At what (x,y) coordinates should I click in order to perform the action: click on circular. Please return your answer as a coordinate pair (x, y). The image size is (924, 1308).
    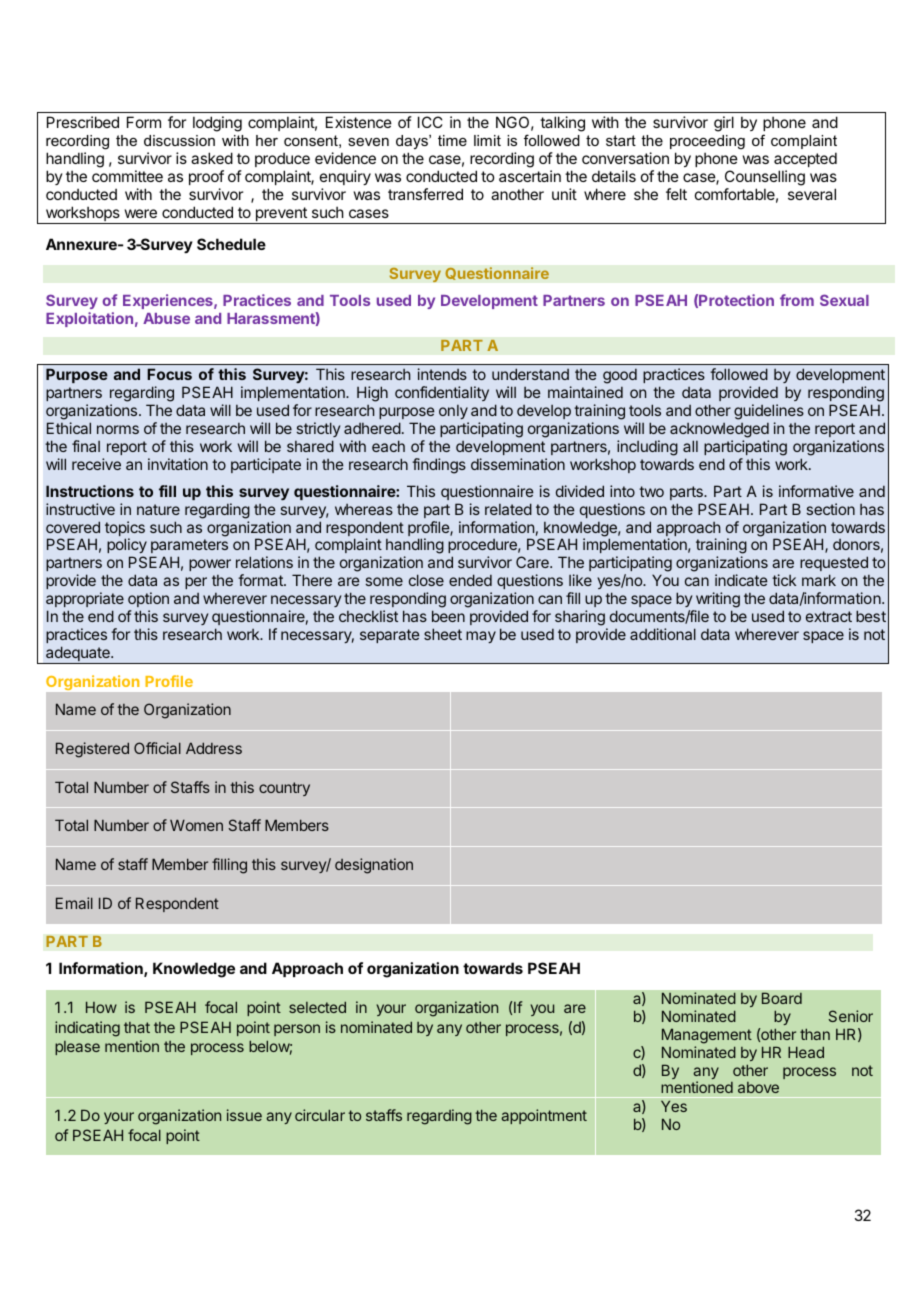
    Looking at the image, I should click on (320, 1115).
